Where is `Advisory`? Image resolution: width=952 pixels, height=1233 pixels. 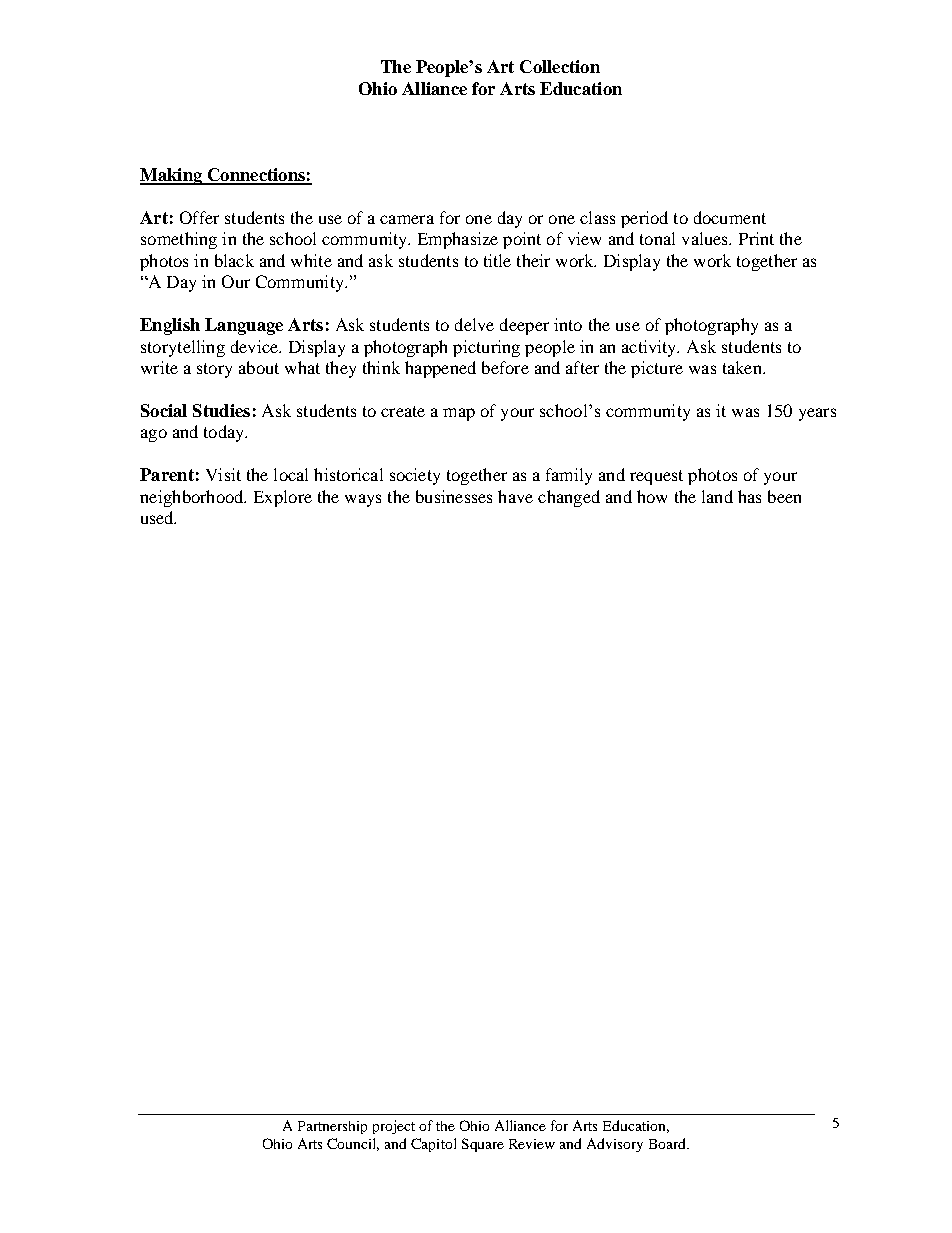 Advisory is located at coordinates (615, 1145).
